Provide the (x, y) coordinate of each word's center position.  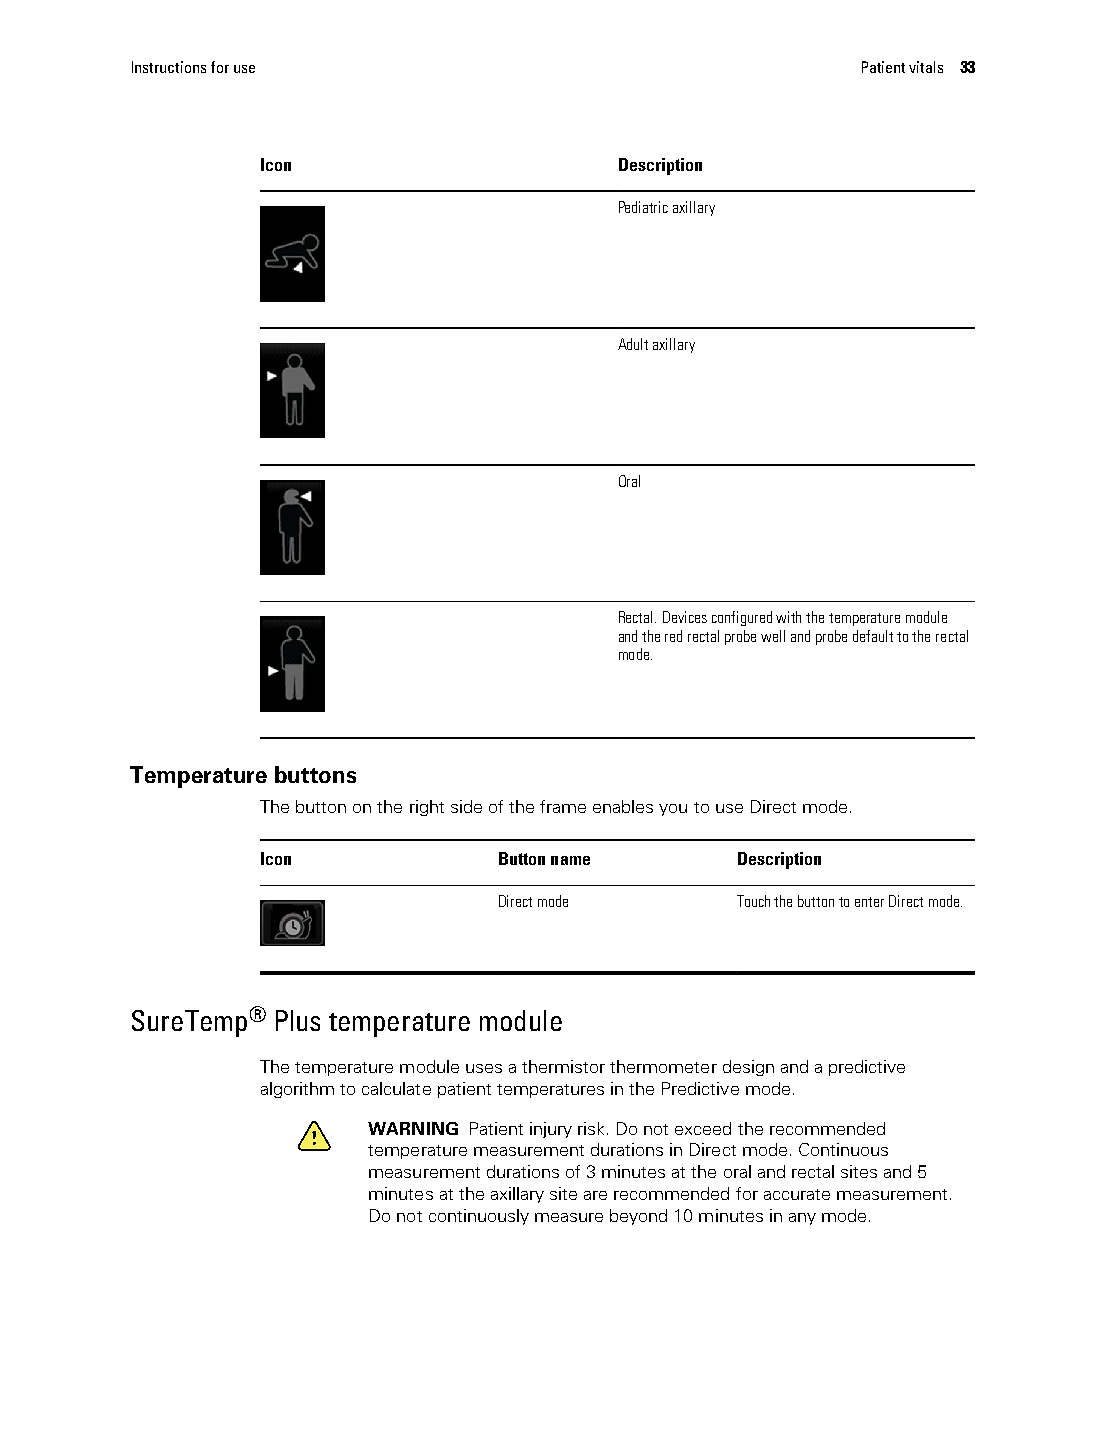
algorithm (297, 1090)
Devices (685, 617)
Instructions (169, 67)
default (873, 636)
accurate (797, 1194)
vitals (926, 67)
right (427, 808)
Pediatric (643, 207)
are (595, 1195)
